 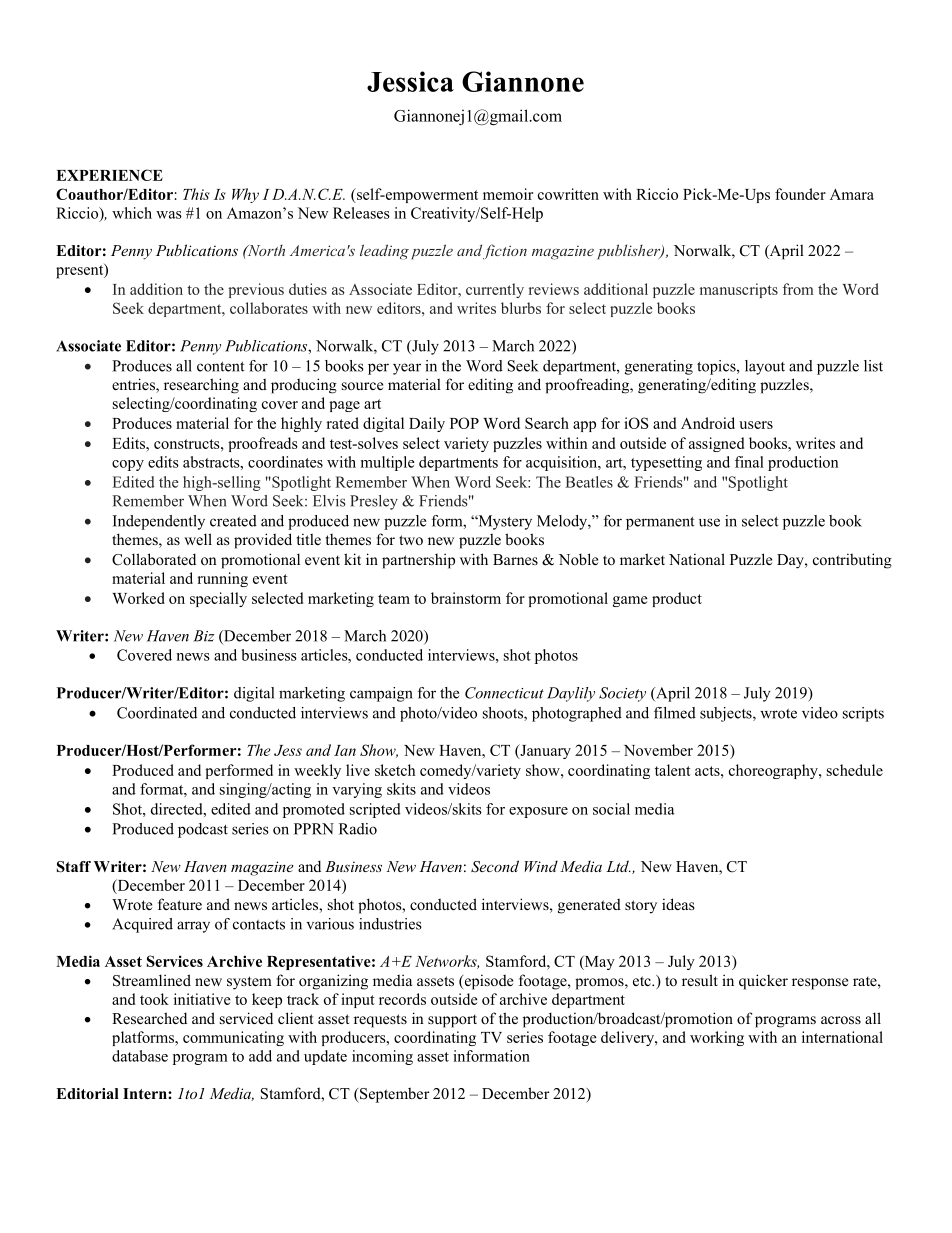 What do you see at coordinates (169, 215) in the screenshot?
I see `was` at bounding box center [169, 215].
